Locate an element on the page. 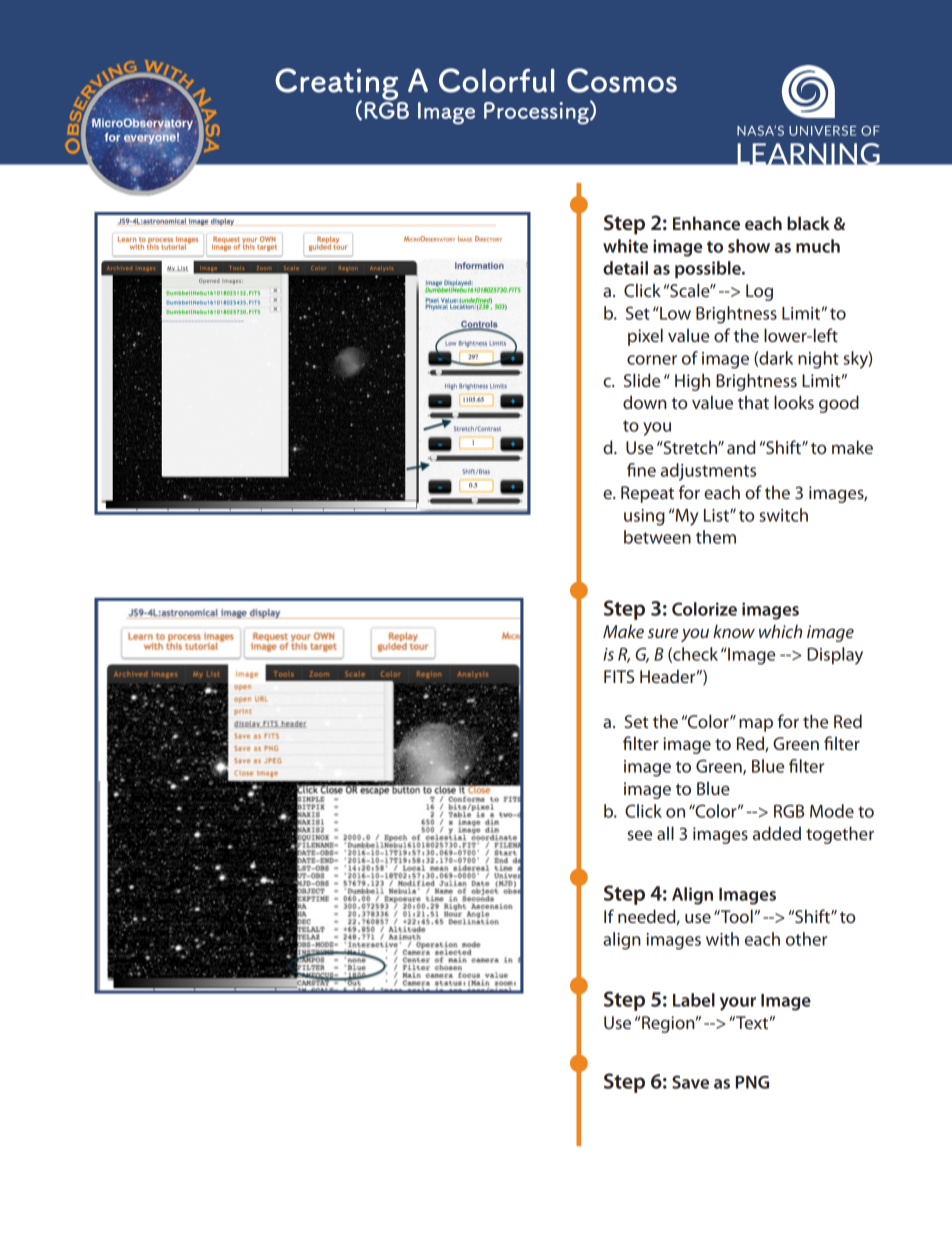 Image resolution: width=952 pixels, height=1233 pixels. between is located at coordinates (657, 537).
